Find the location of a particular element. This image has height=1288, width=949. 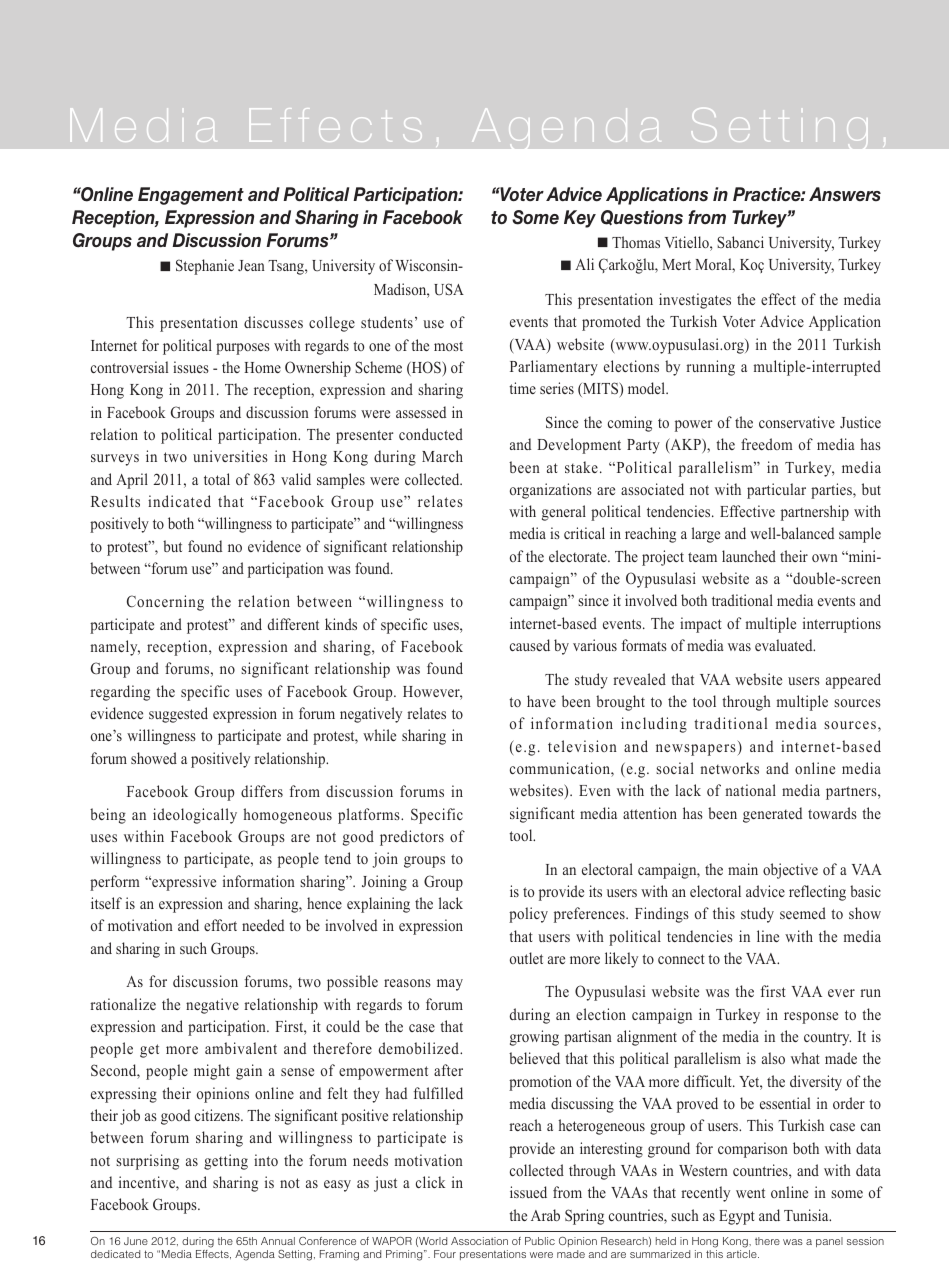

networks is located at coordinates (729, 768).
